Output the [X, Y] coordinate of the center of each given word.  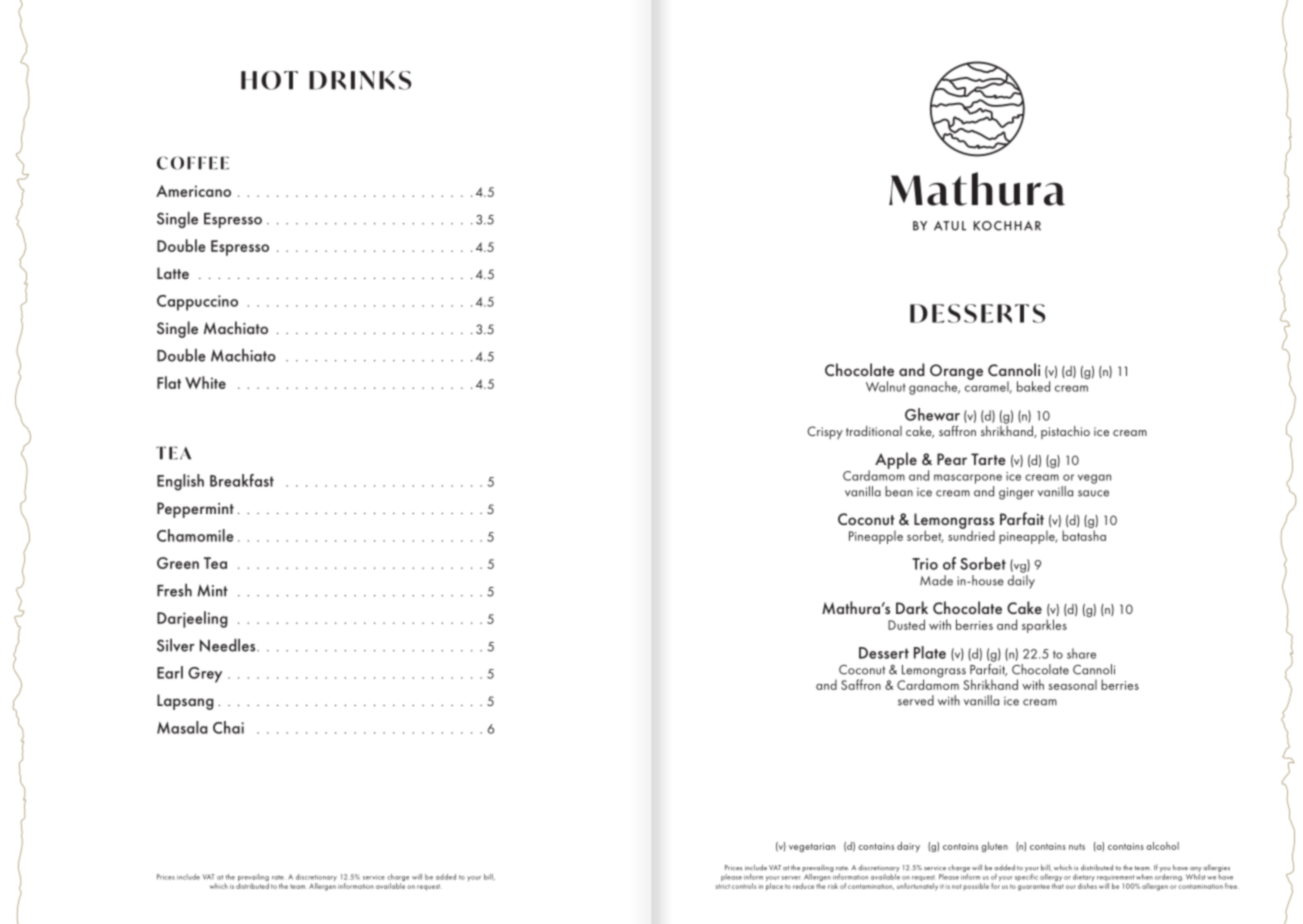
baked [1033, 386]
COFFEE [193, 163]
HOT [269, 80]
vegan [1094, 479]
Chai [228, 727]
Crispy [825, 432]
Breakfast [242, 480]
